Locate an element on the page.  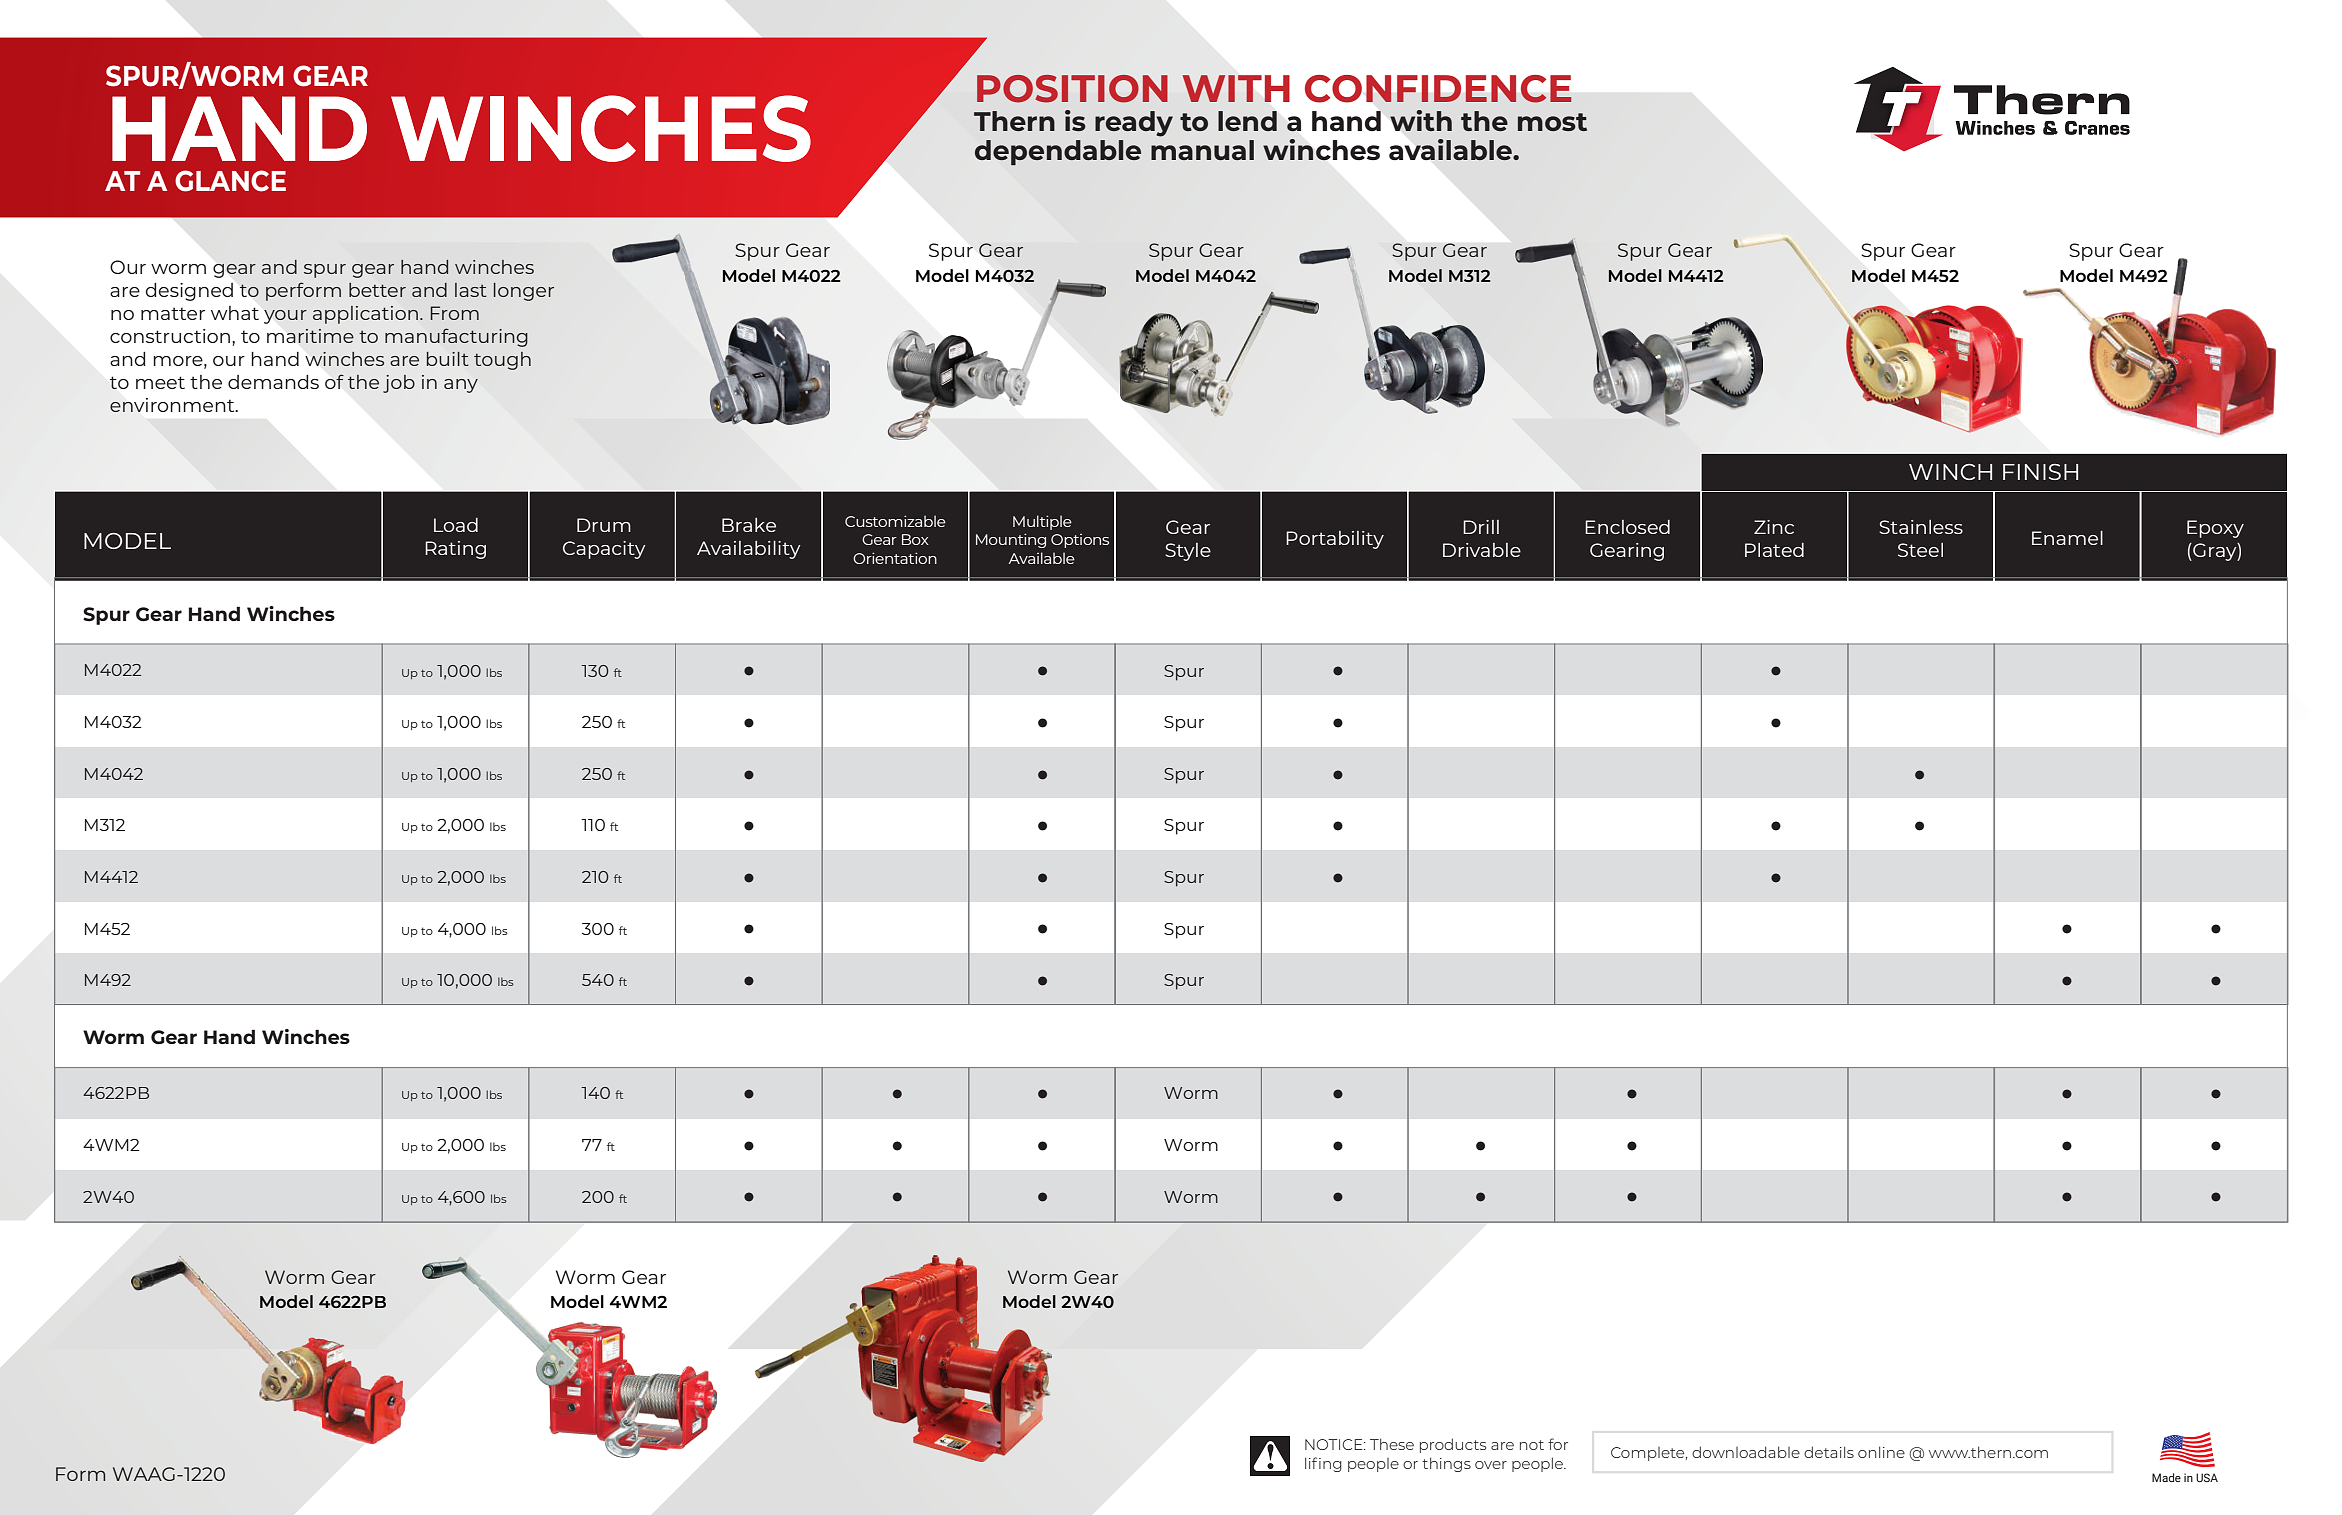
products is located at coordinates (1453, 1445).
